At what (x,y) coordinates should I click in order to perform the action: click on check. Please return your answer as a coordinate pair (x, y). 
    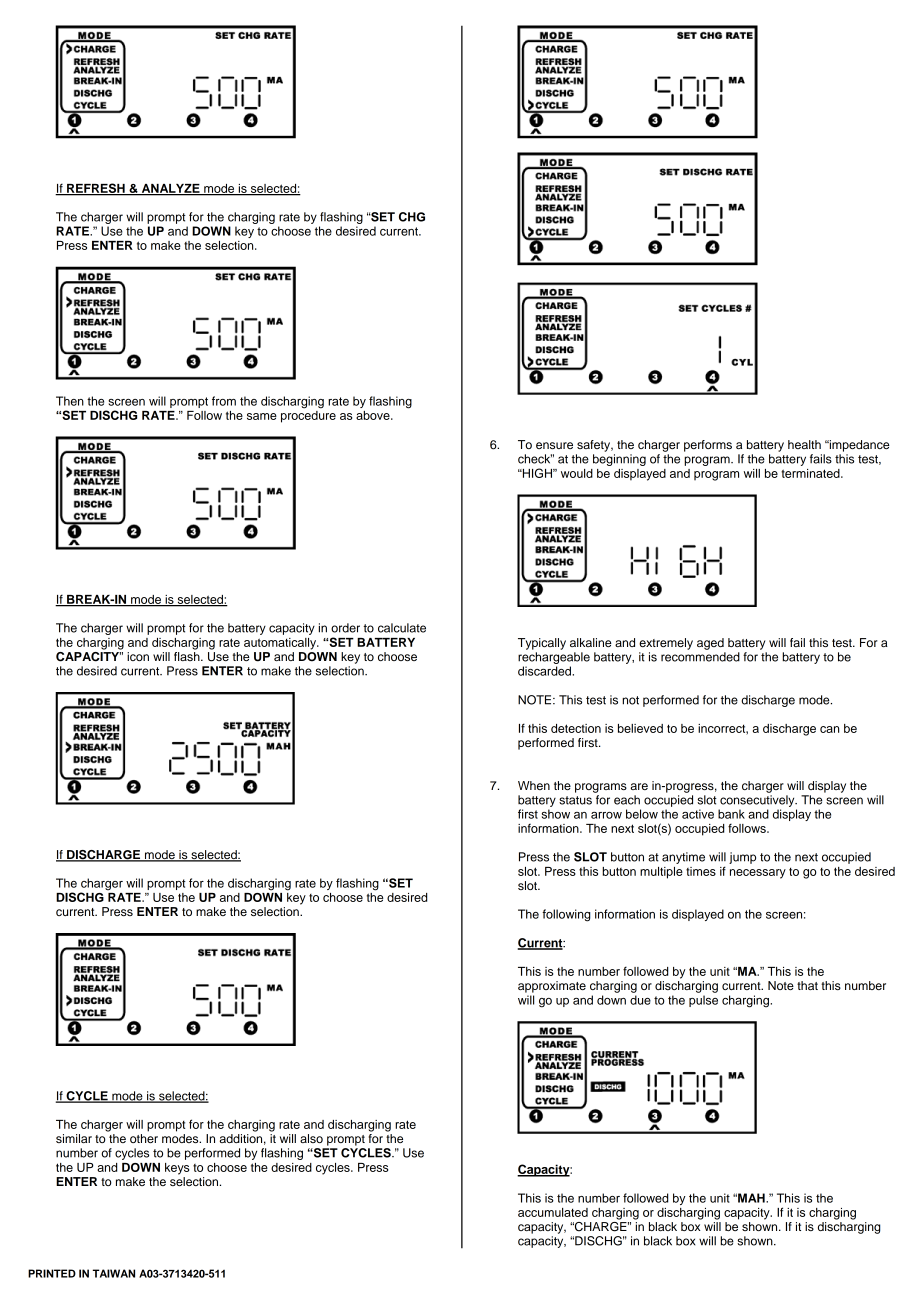
    Looking at the image, I should click on (535, 459).
